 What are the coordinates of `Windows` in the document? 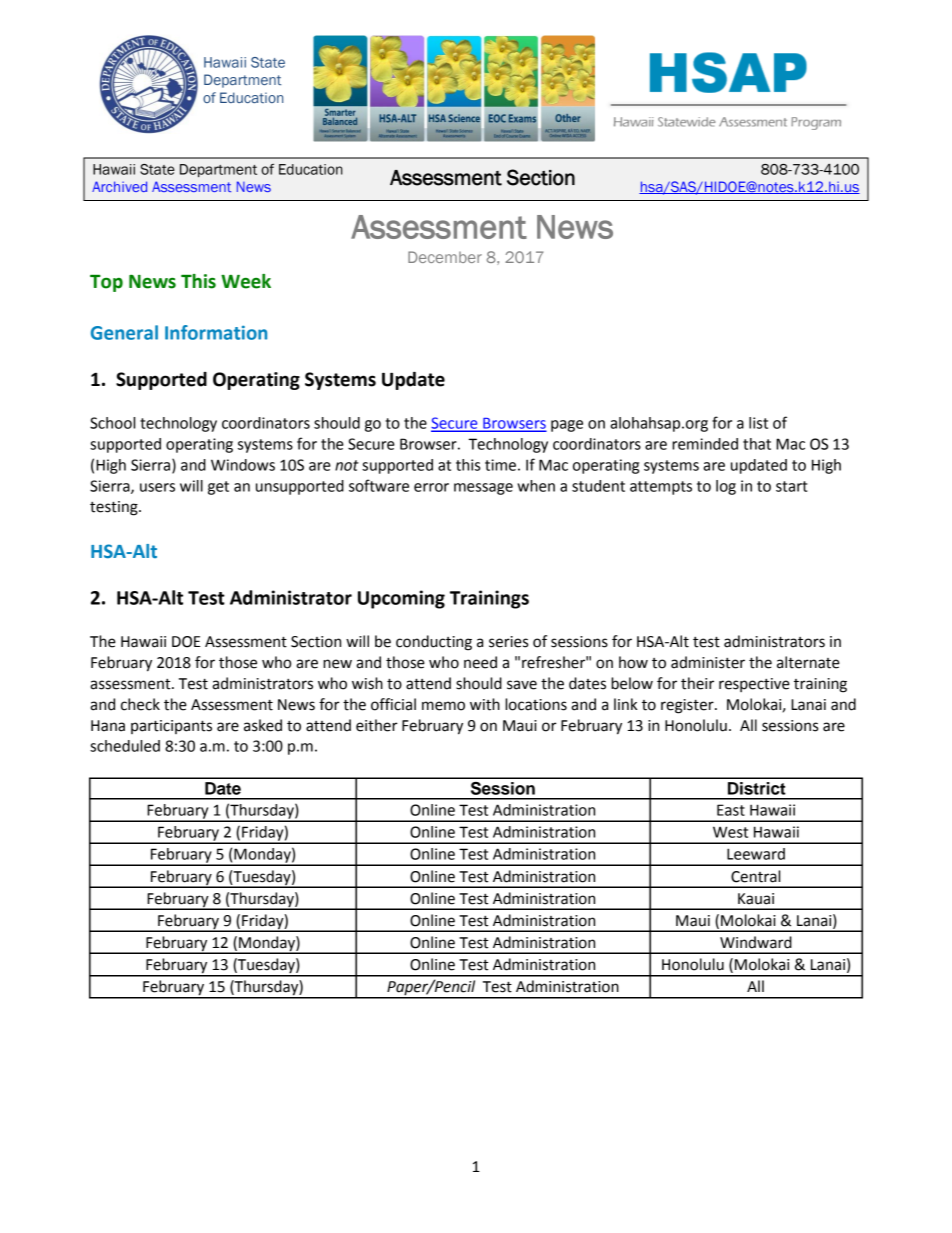 It's located at (243, 465).
